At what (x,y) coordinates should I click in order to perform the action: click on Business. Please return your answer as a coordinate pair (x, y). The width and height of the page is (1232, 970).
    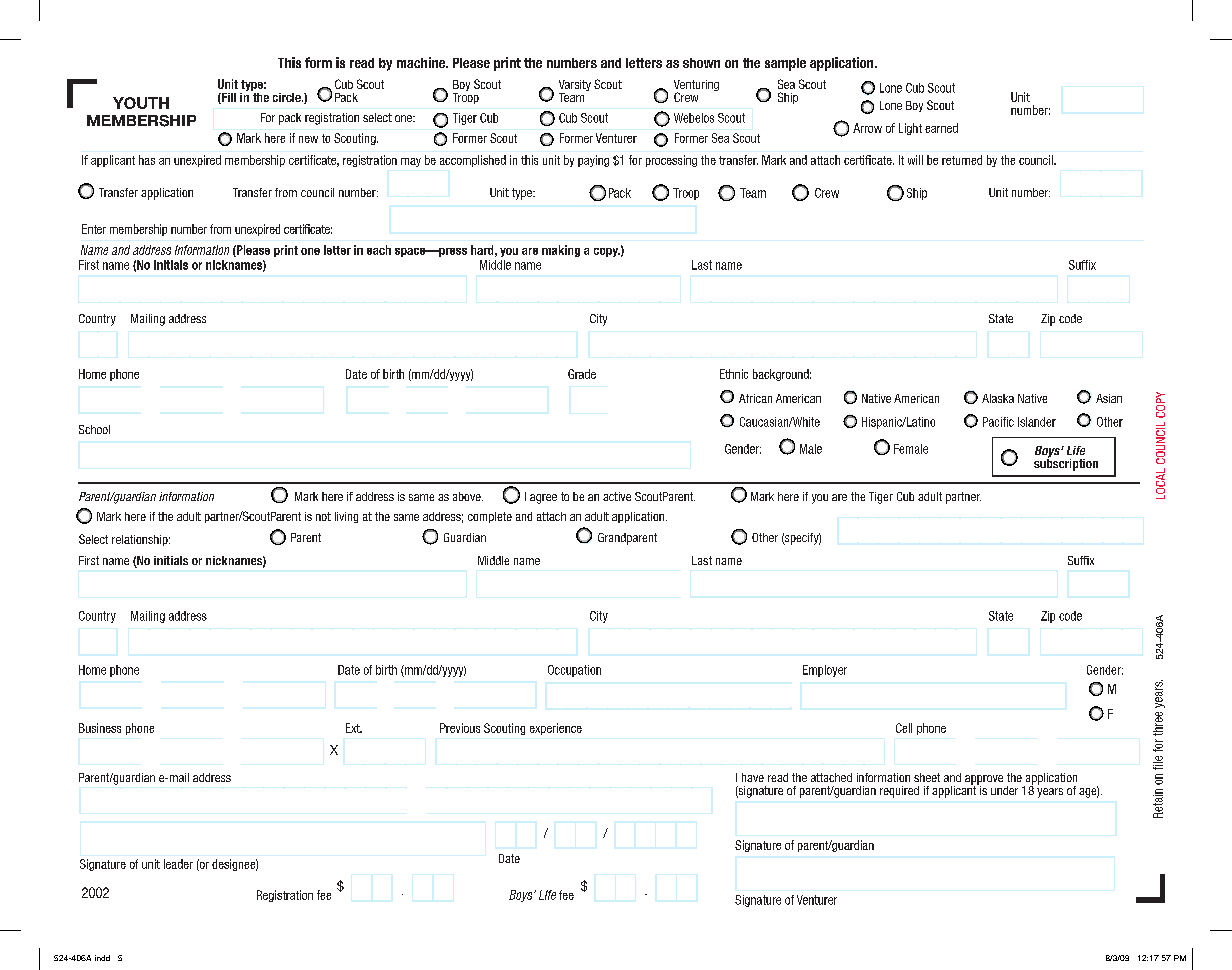
    Looking at the image, I should click on (100, 728).
